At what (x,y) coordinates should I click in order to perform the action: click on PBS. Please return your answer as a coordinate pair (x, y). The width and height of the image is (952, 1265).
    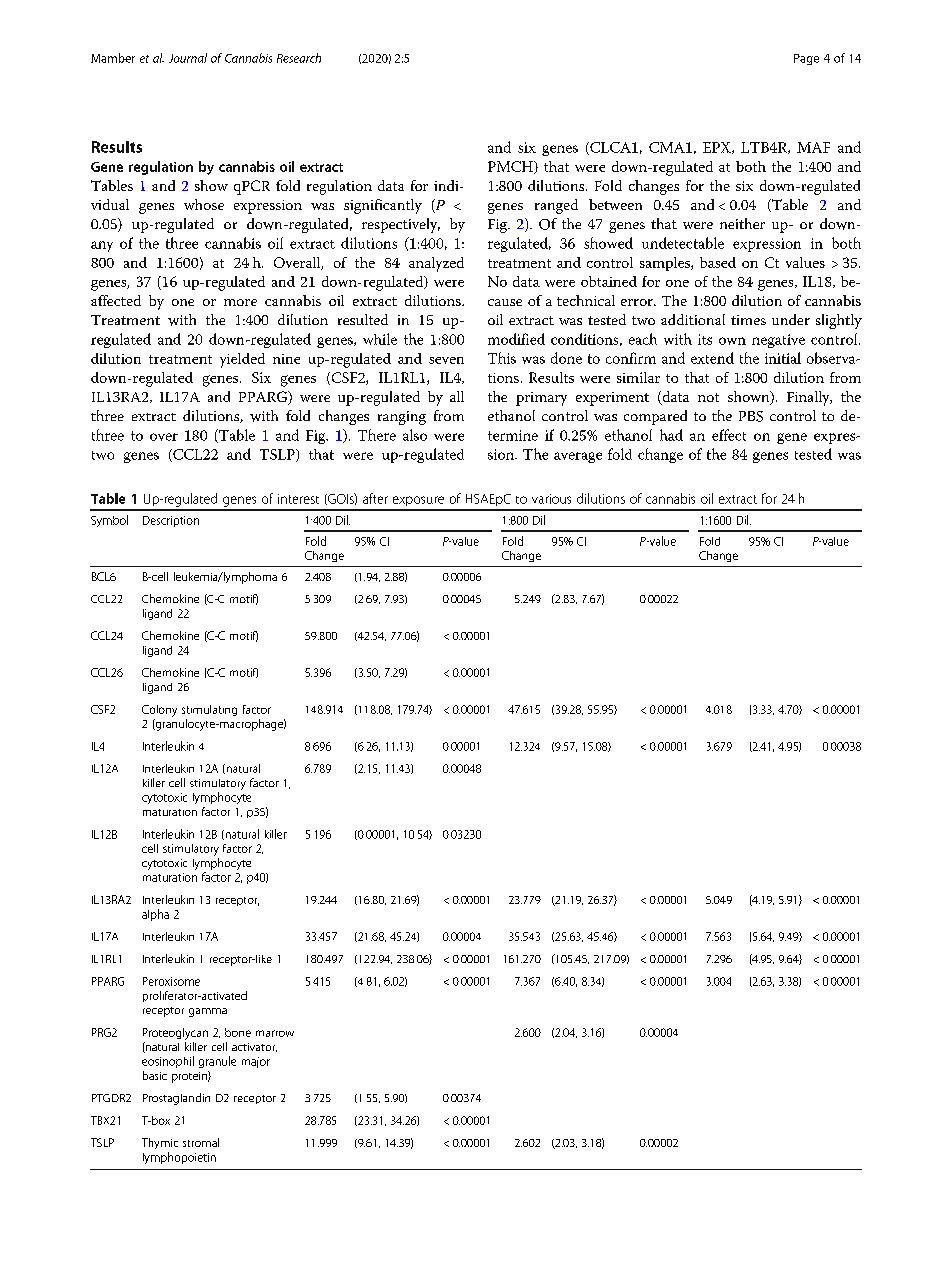
    Looking at the image, I should click on (751, 416).
